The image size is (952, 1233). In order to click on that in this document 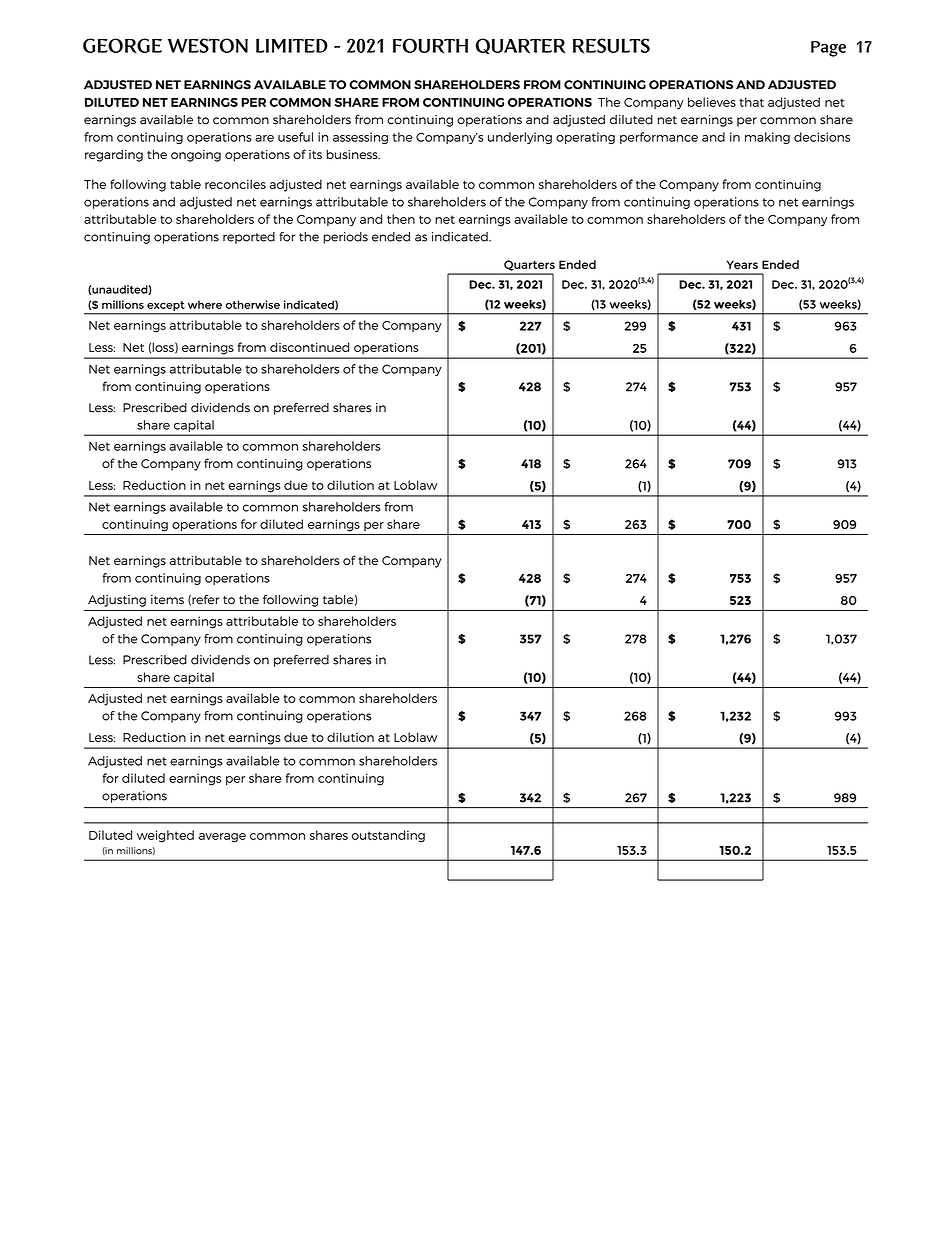, I will do `click(751, 102)`.
